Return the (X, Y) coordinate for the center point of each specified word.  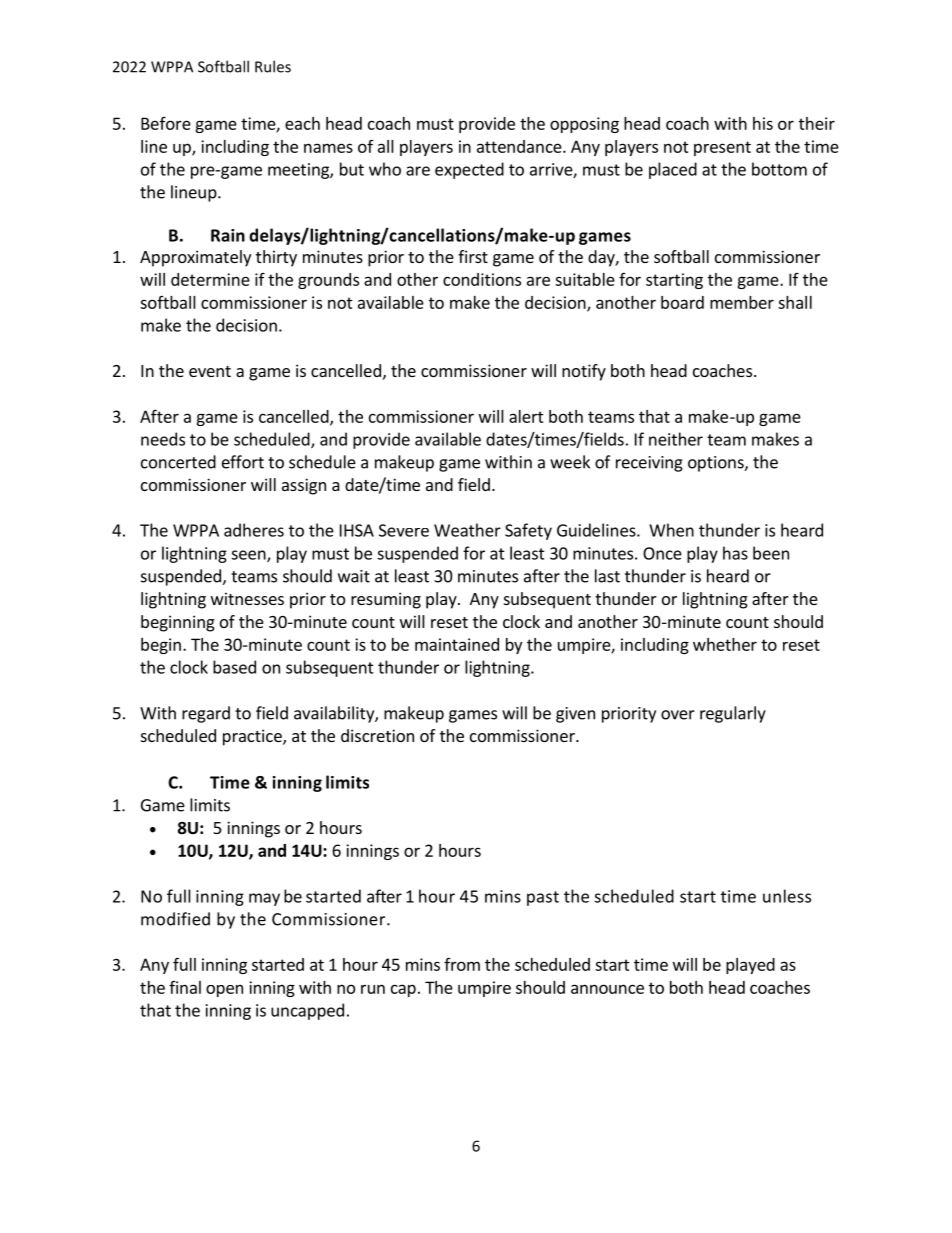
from (462, 964)
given (575, 715)
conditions (482, 279)
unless (787, 896)
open (224, 990)
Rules (273, 66)
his (763, 123)
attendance (520, 146)
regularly (733, 714)
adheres (254, 530)
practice (253, 737)
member (742, 302)
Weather (467, 530)
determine (210, 279)
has (735, 553)
